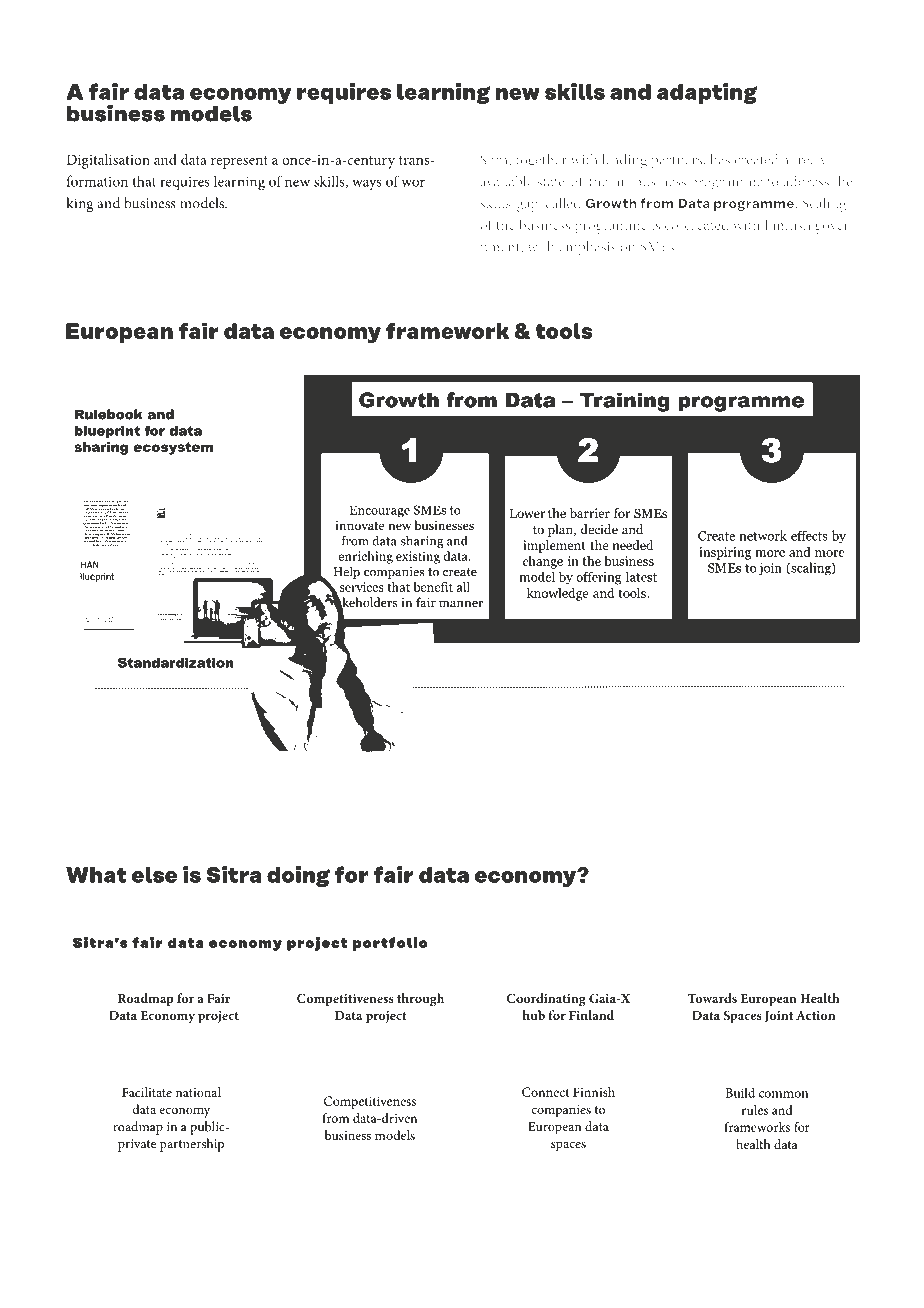 The width and height of the screenshot is (924, 1308). What do you see at coordinates (109, 414) in the screenshot?
I see `Rulebook` at bounding box center [109, 414].
